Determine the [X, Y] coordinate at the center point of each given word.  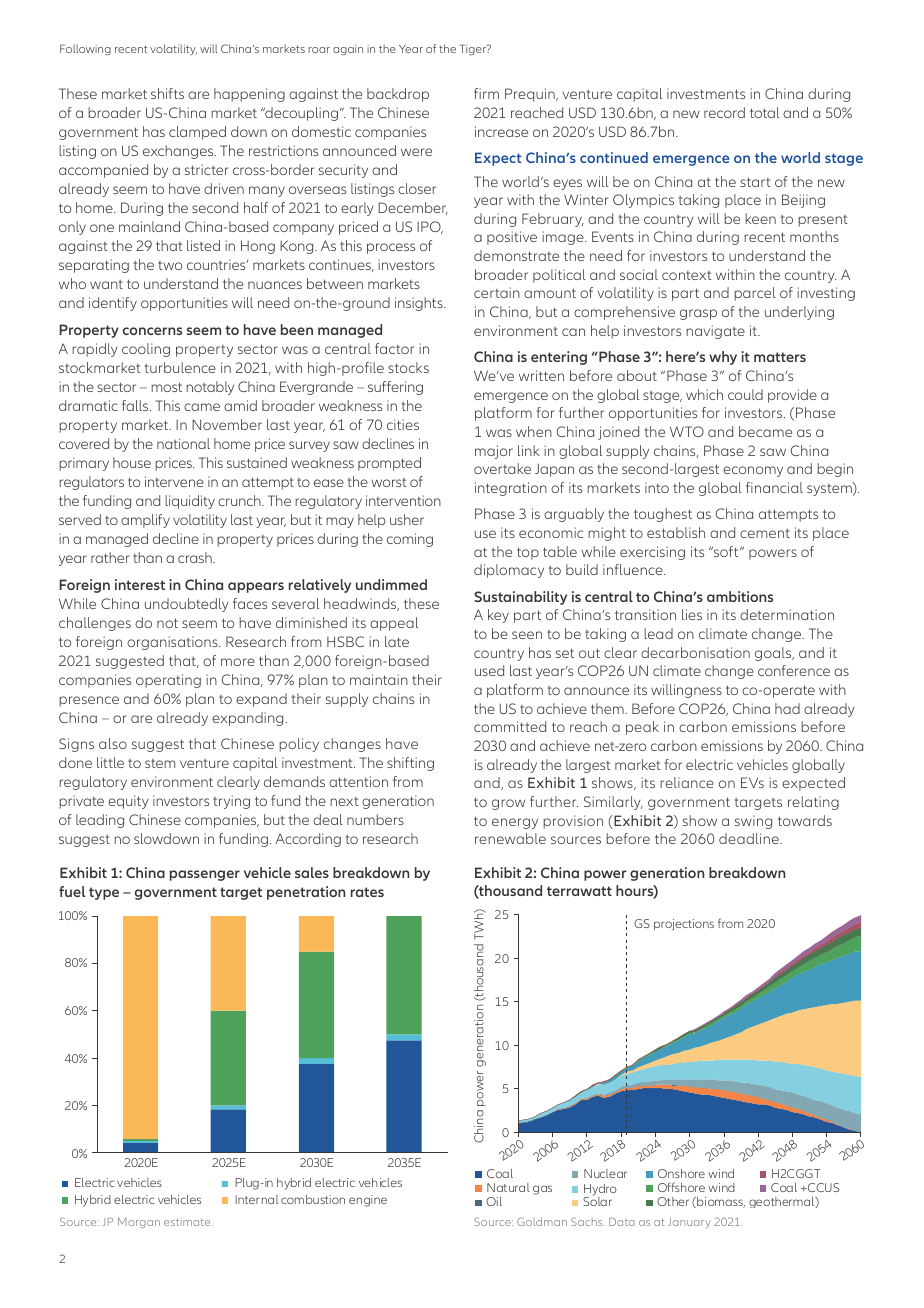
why [723, 358]
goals [774, 654]
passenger [205, 875]
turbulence [180, 367]
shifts [167, 93]
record [724, 112]
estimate [188, 1222]
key [498, 616]
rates [367, 892]
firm [486, 93]
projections [684, 925]
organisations [173, 643]
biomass [720, 1202]
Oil [494, 1201]
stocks [408, 367]
